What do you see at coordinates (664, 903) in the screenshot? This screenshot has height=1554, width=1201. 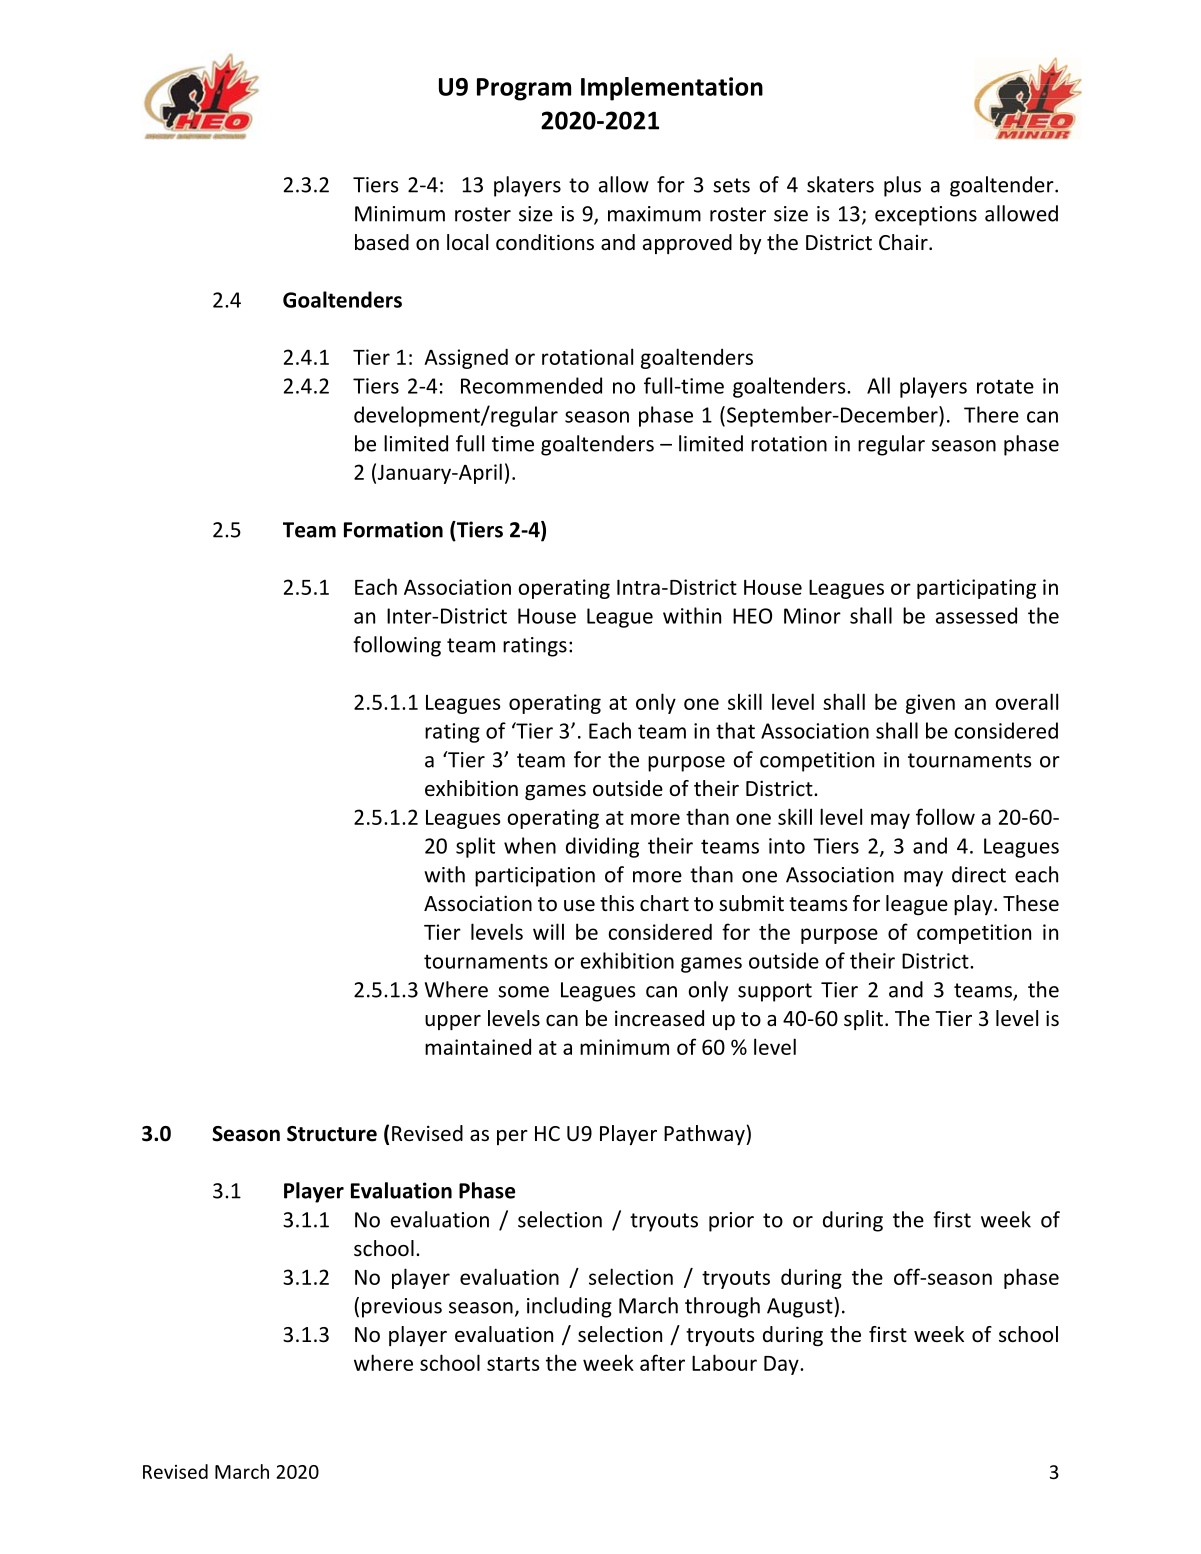 I see `chart` at bounding box center [664, 903].
